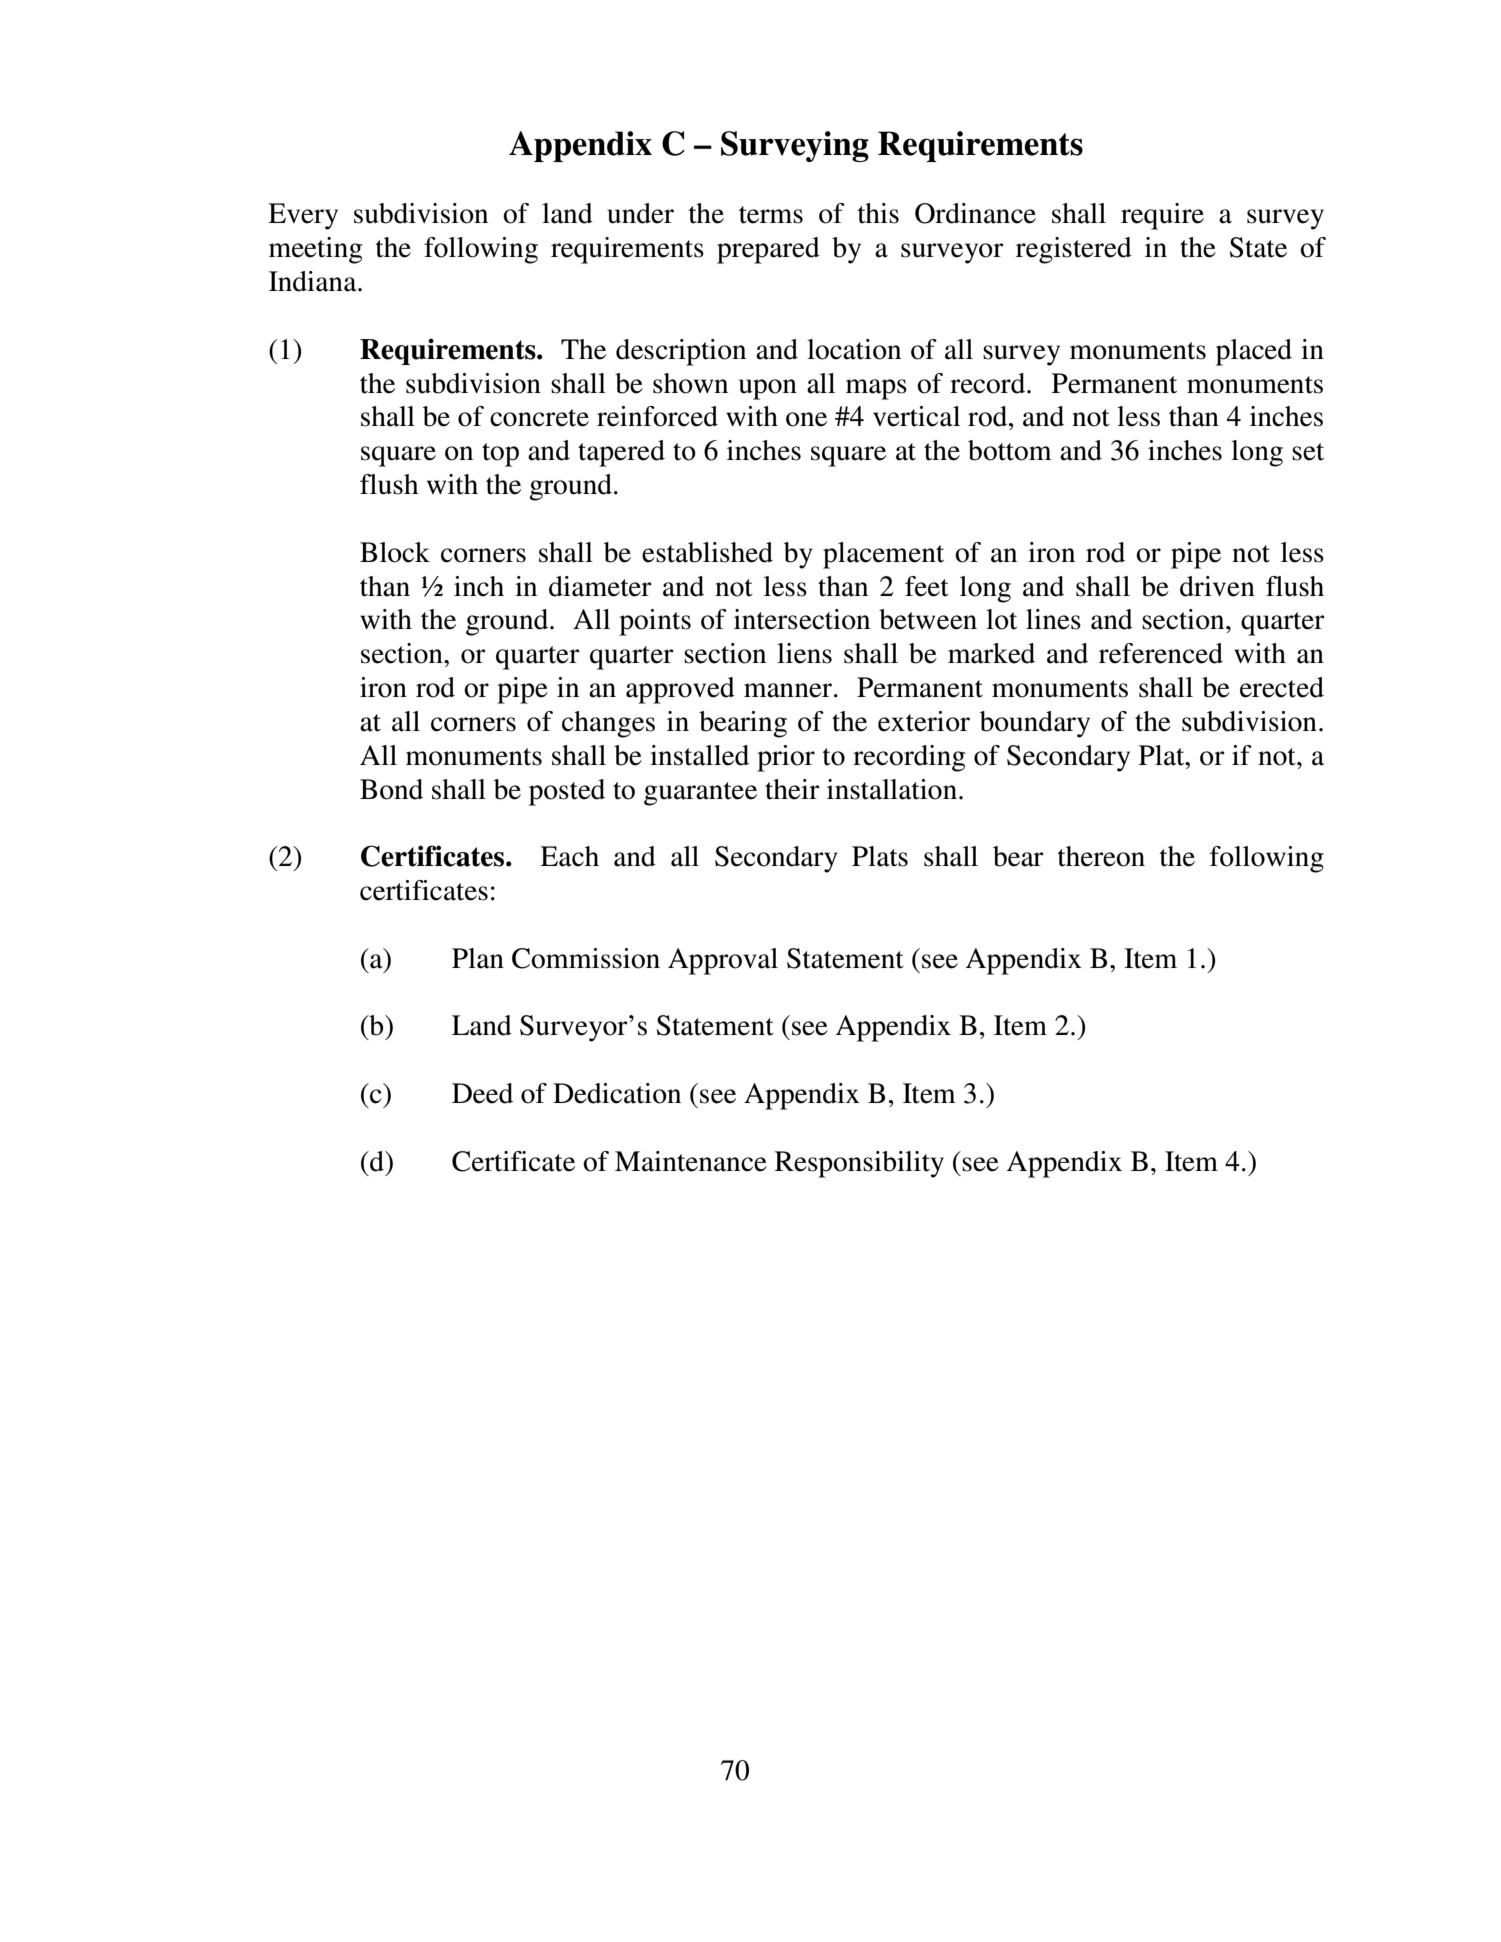 The width and height of the page is (1501, 1942). I want to click on meeting, so click(315, 250).
